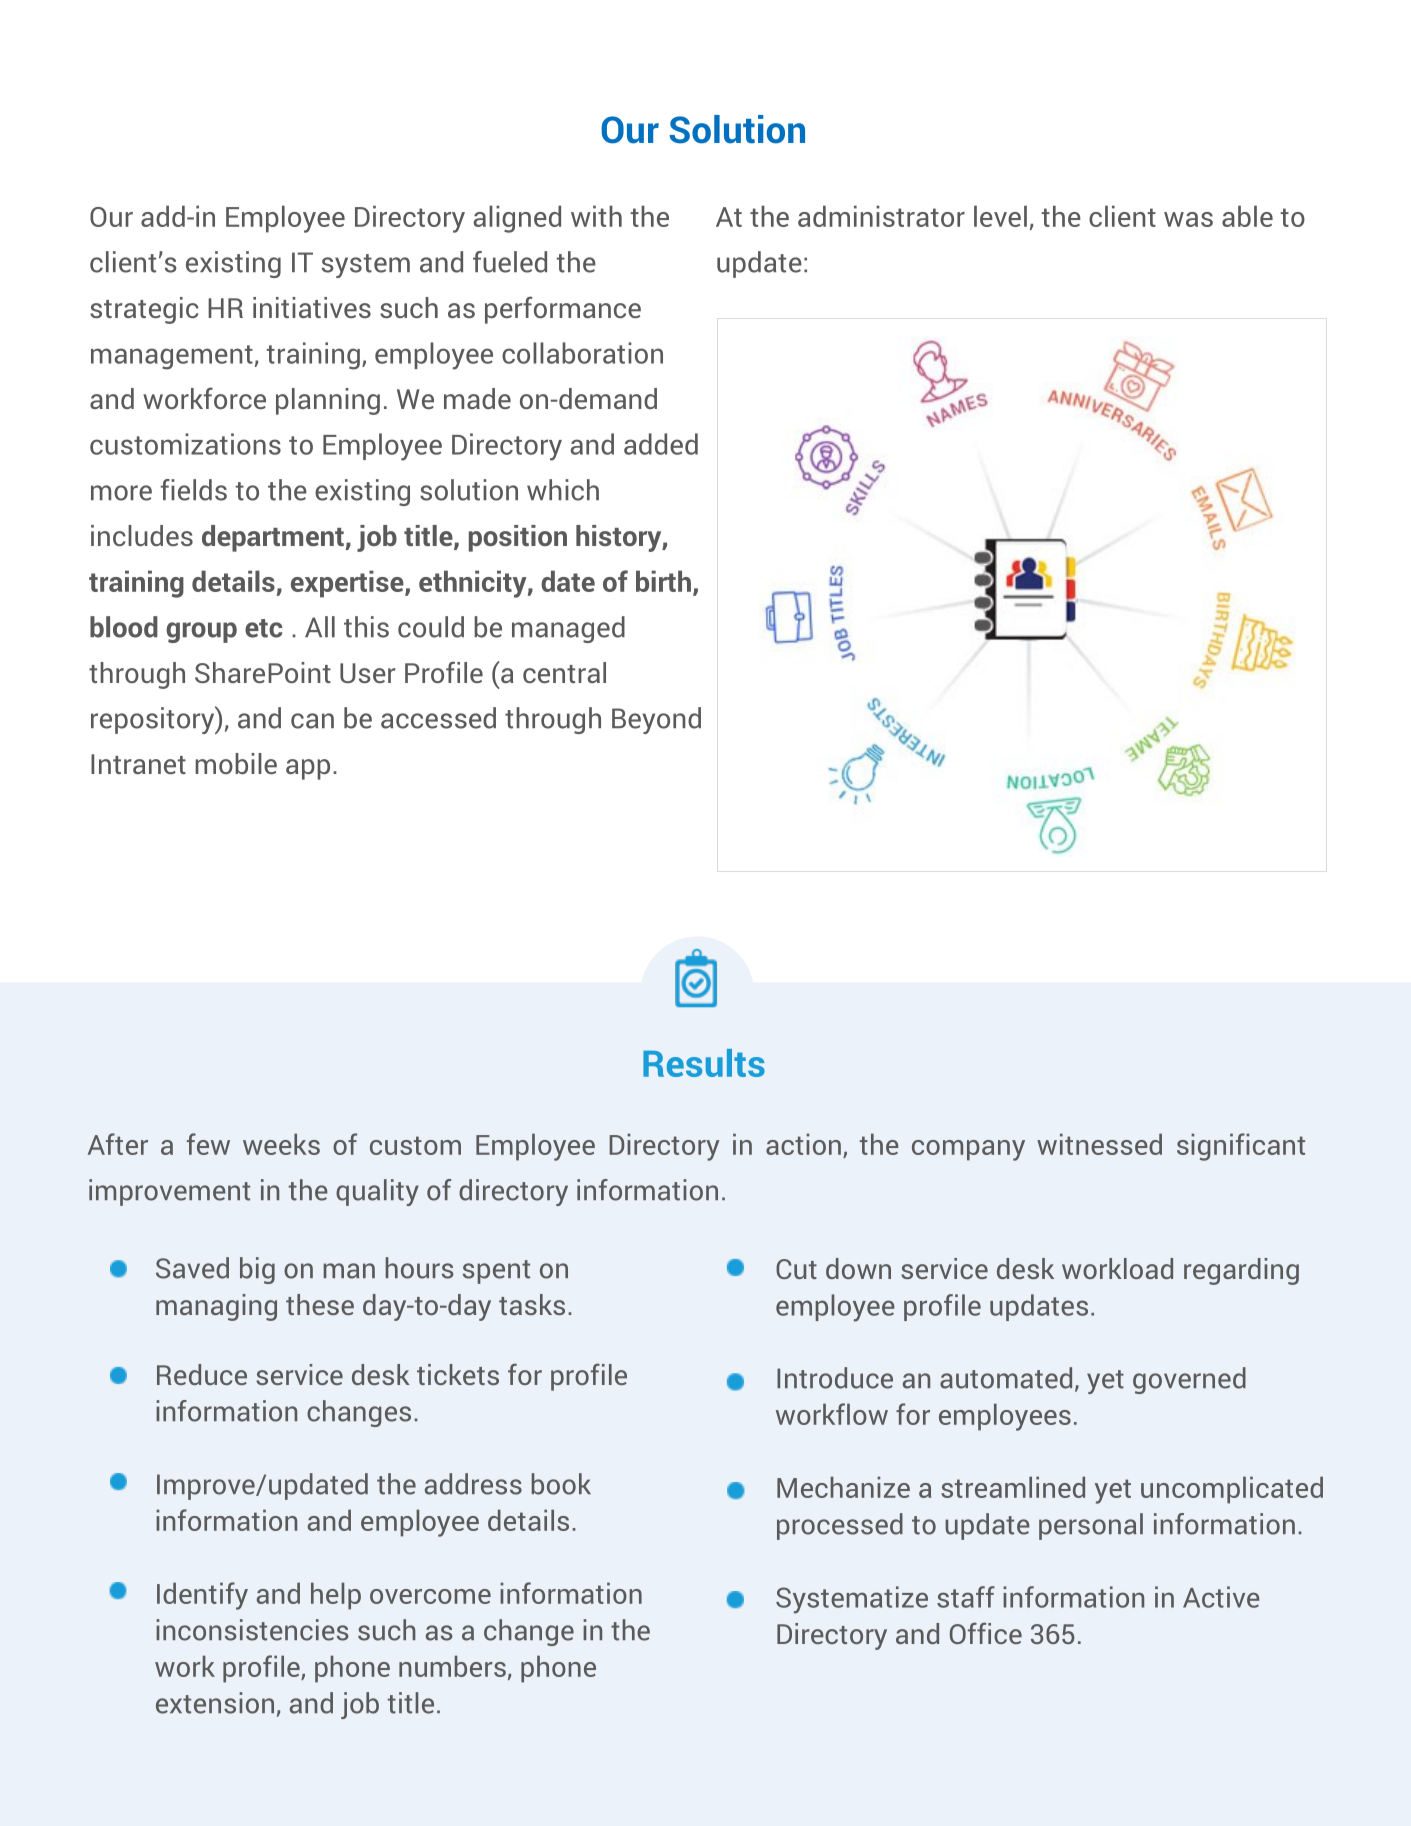 The image size is (1411, 1826). Describe the element at coordinates (663, 581) in the document. I see `birth` at that location.
